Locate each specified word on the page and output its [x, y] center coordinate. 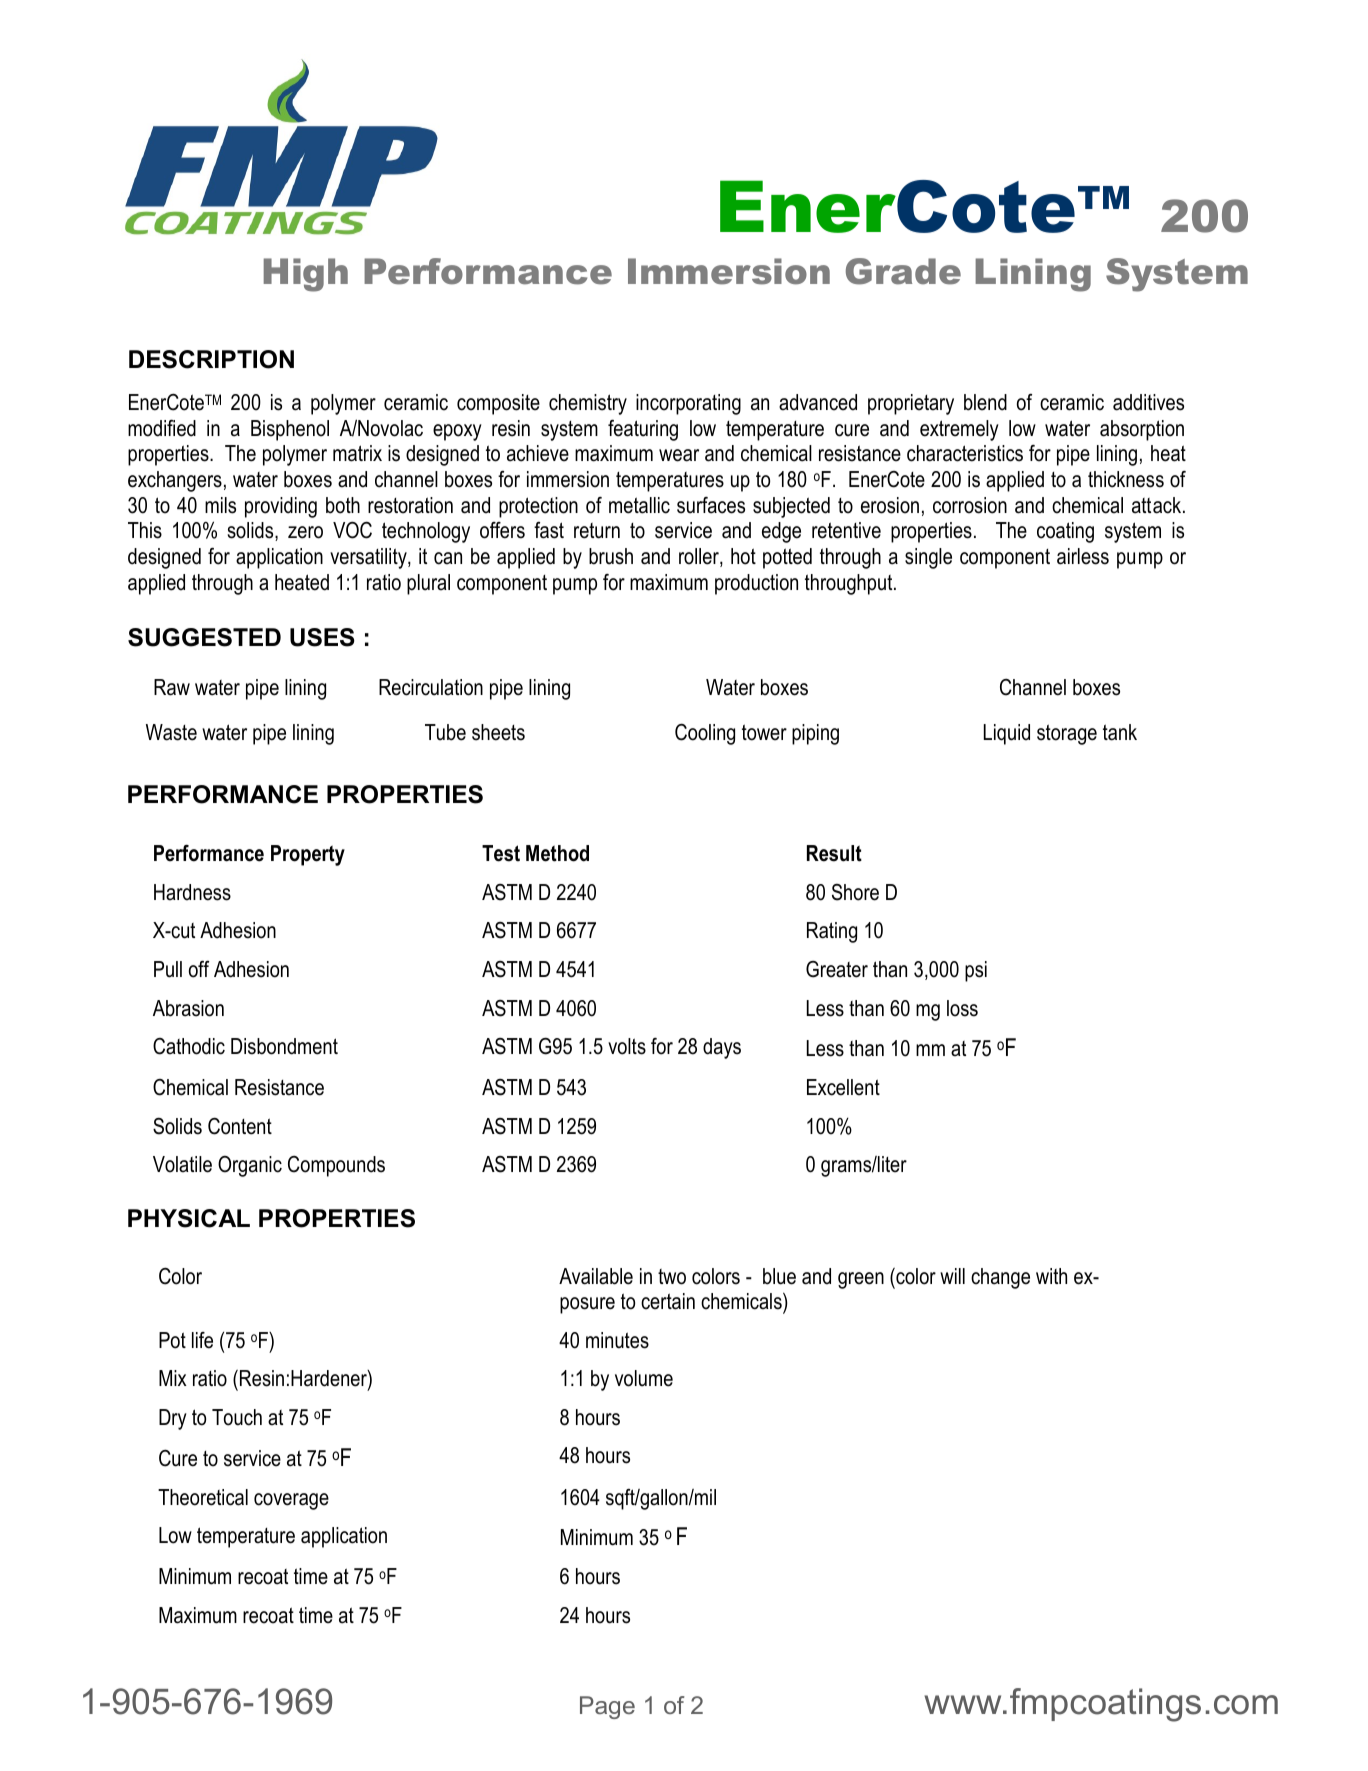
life [202, 1340]
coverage [291, 1501]
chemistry [588, 404]
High [306, 275]
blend [985, 402]
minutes [617, 1340]
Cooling [705, 734]
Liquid [1007, 734]
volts [627, 1046]
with [1051, 1276]
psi [976, 971]
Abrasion [188, 1008]
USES [322, 637]
